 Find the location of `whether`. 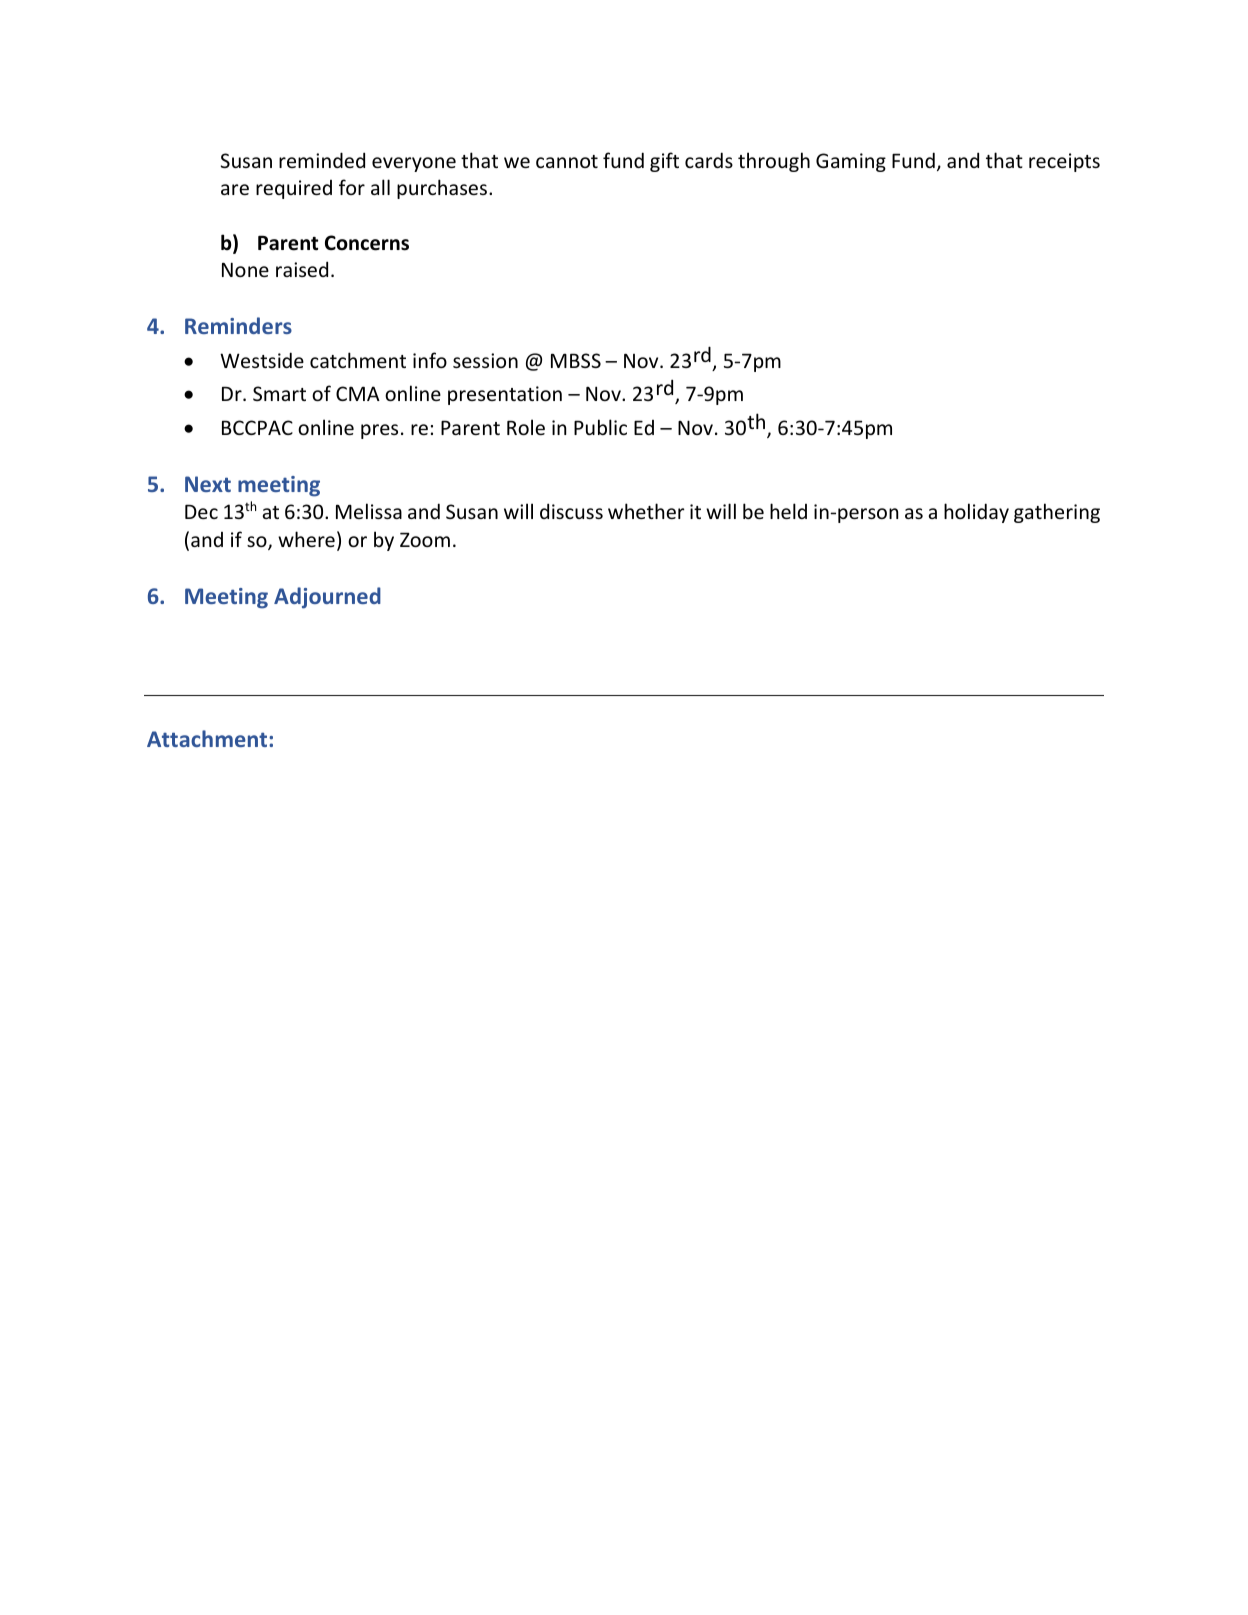

whether is located at coordinates (646, 511).
